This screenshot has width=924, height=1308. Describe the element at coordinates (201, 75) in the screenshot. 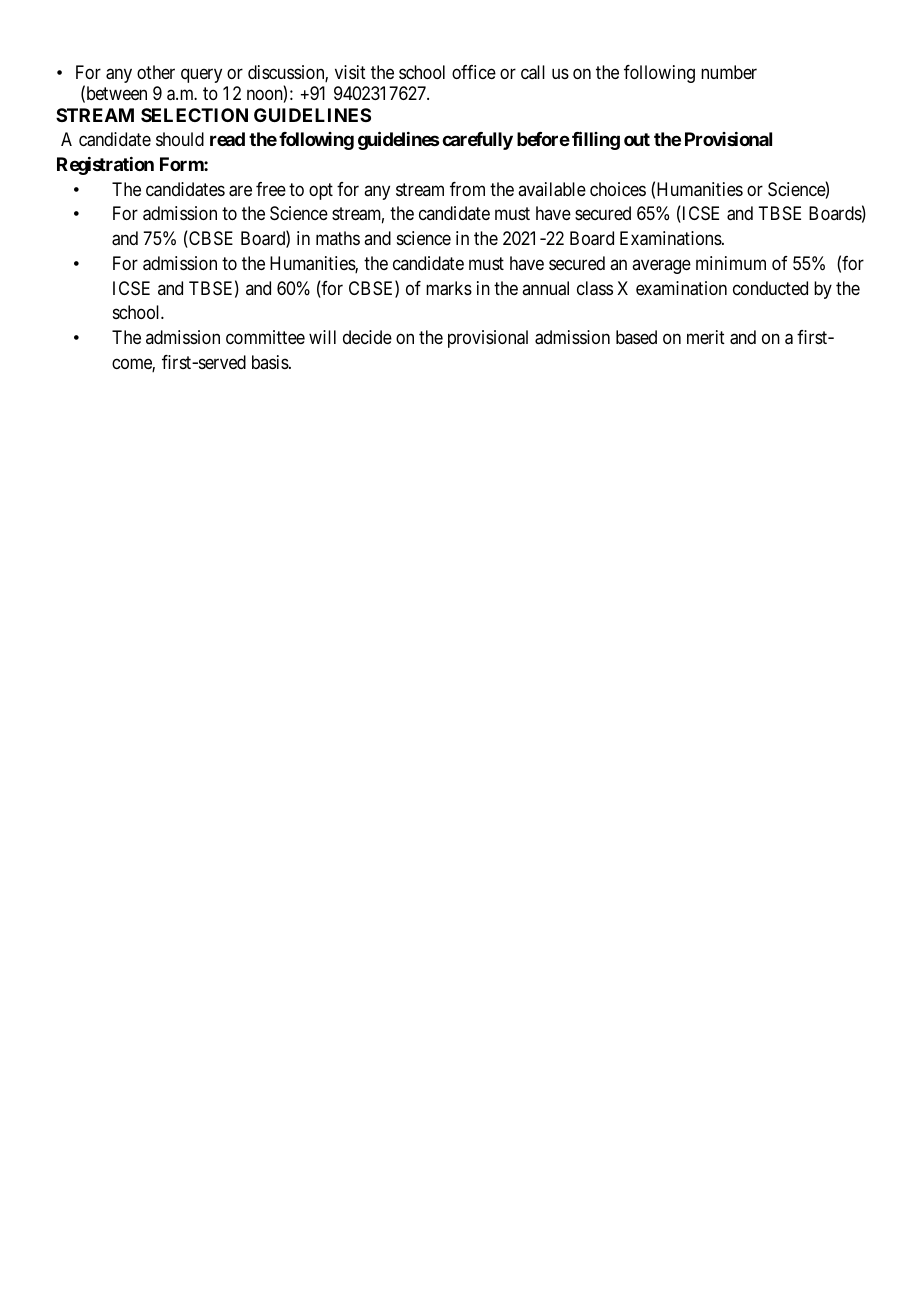

I see `query` at that location.
